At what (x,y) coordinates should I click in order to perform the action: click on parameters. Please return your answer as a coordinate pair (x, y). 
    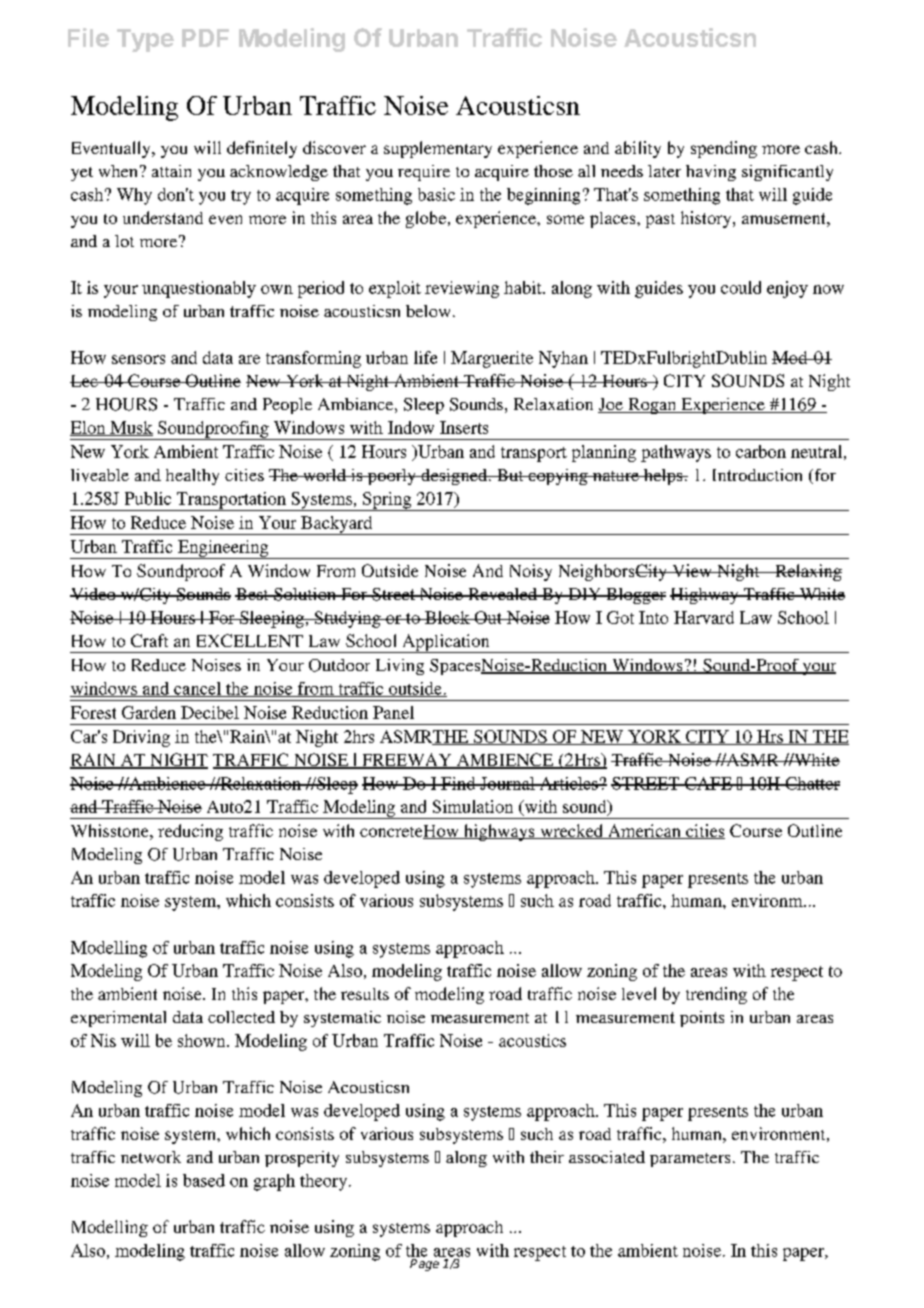
    Looking at the image, I should click on (690, 1160).
